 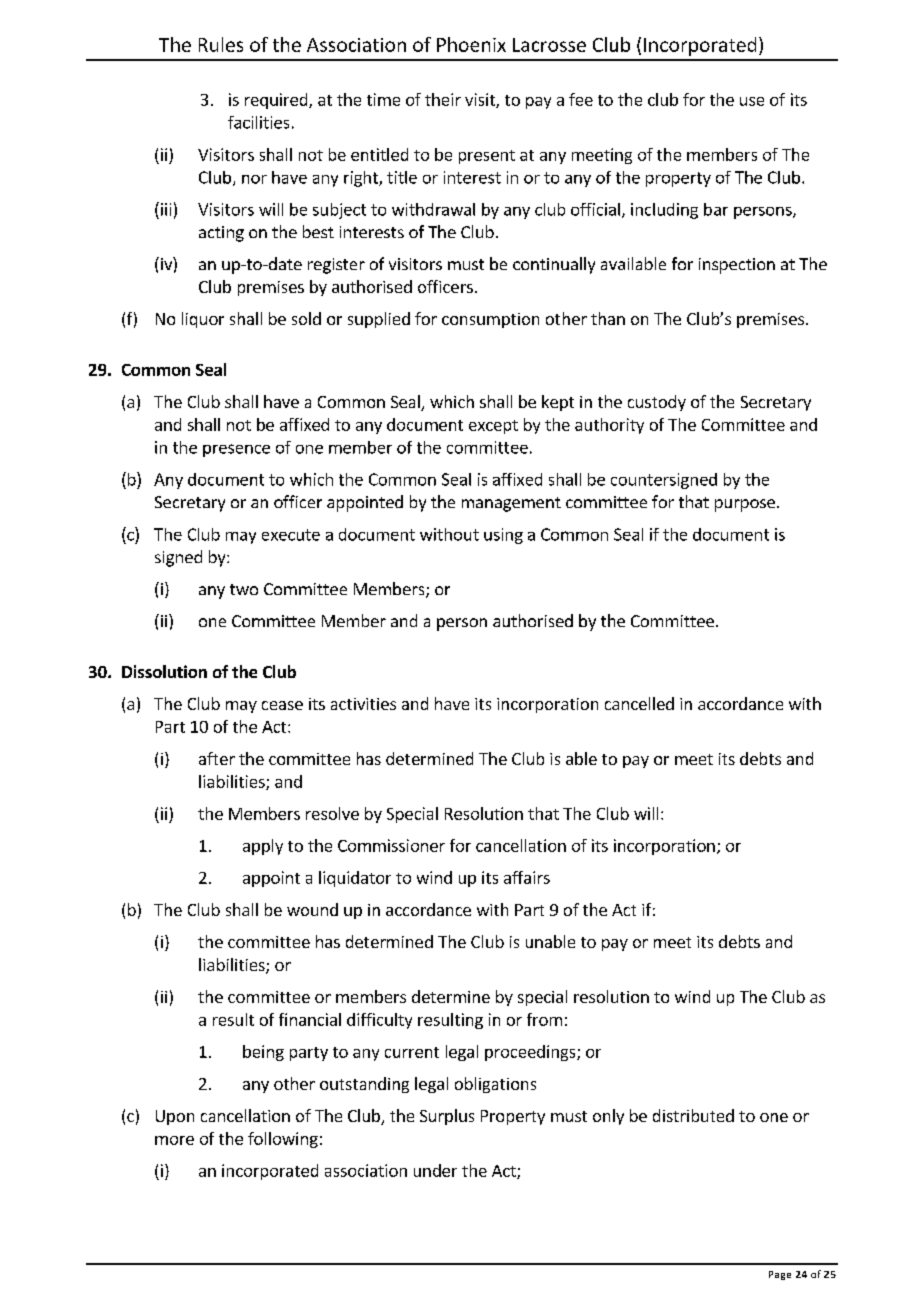 I want to click on activities, so click(x=363, y=704).
